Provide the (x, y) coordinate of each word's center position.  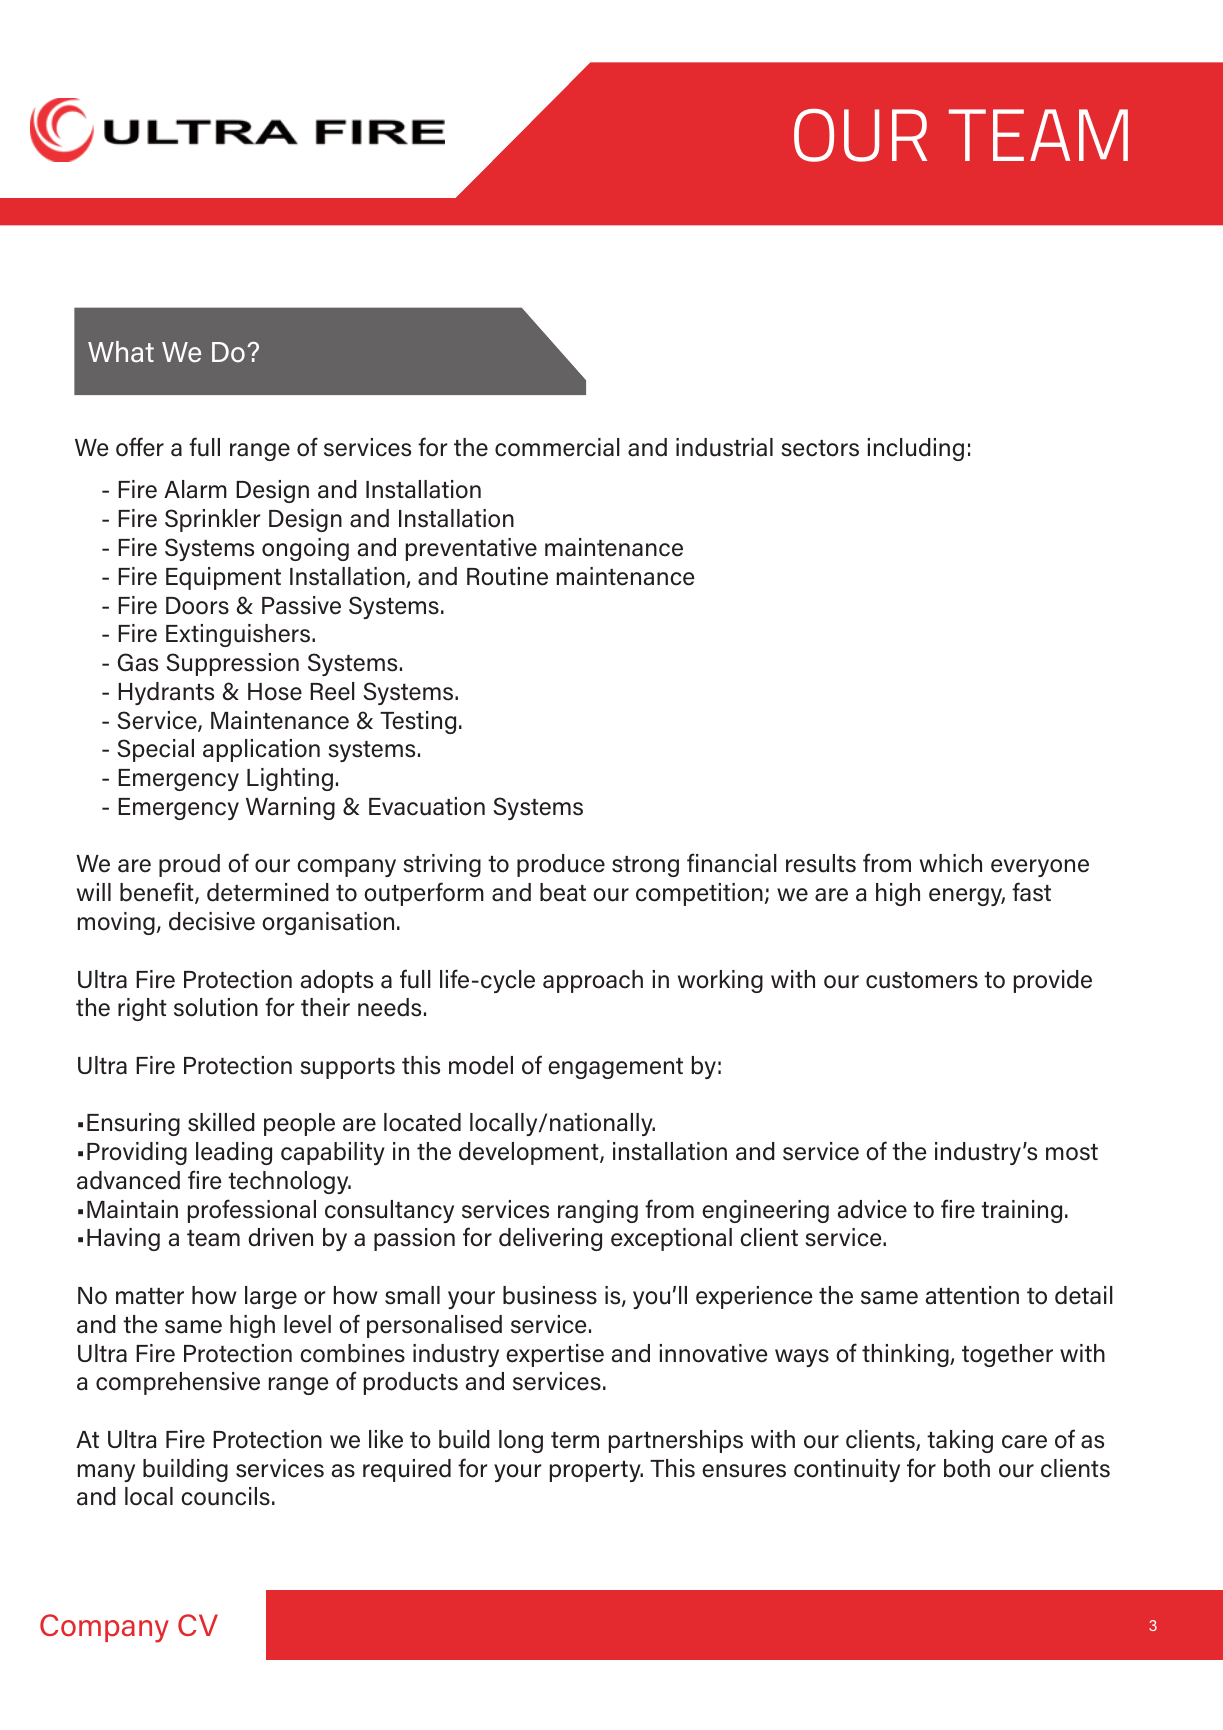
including (916, 449)
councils (225, 1496)
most (1072, 1152)
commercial (557, 447)
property (596, 1471)
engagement (615, 1068)
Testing (418, 722)
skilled (221, 1122)
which (951, 863)
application (261, 750)
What (121, 351)
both (967, 1468)
